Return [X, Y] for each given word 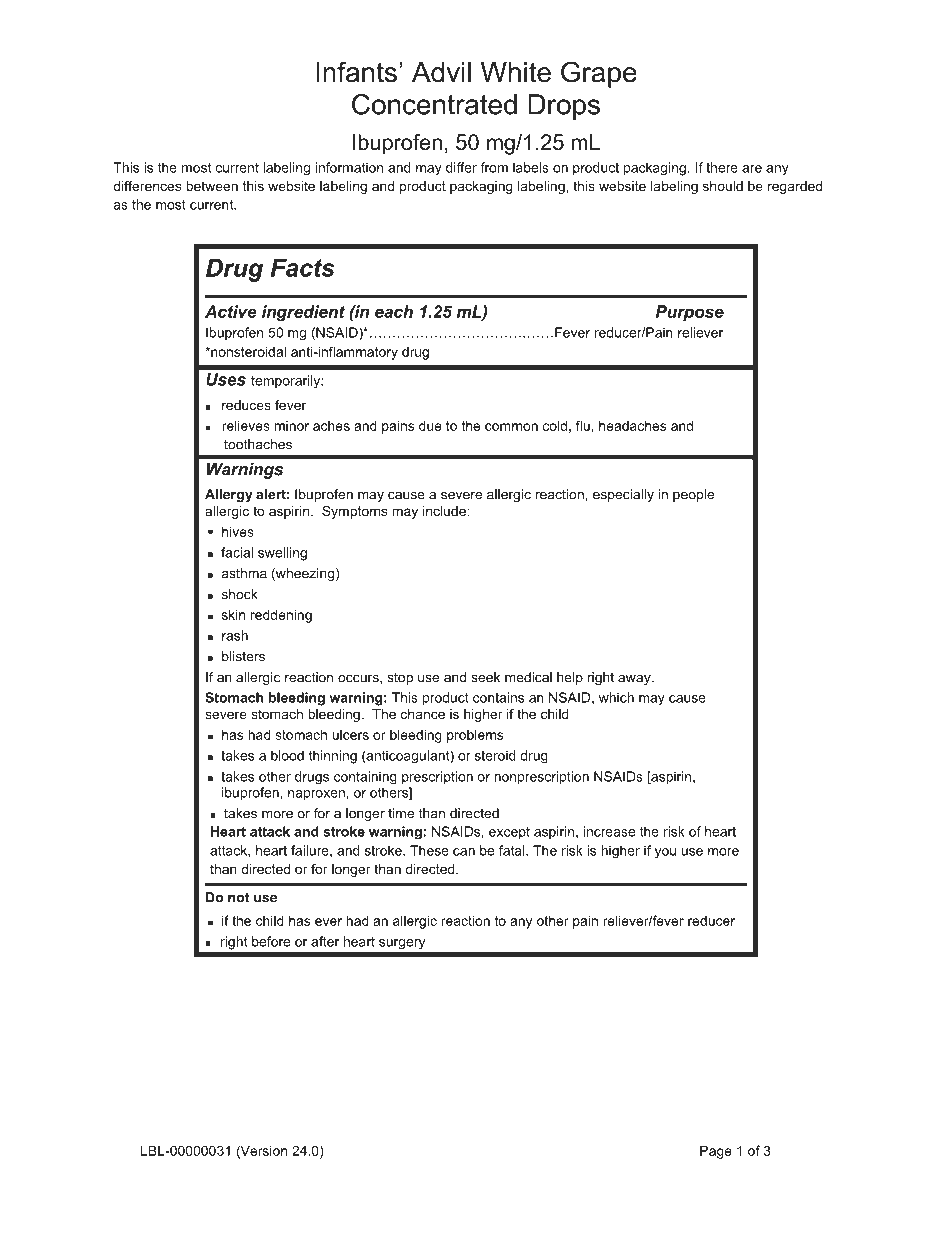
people [693, 495]
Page [716, 1152]
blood [287, 755]
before [271, 941]
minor [292, 426]
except [509, 833]
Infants [356, 72]
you [665, 853]
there [722, 167]
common [511, 427]
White [516, 72]
